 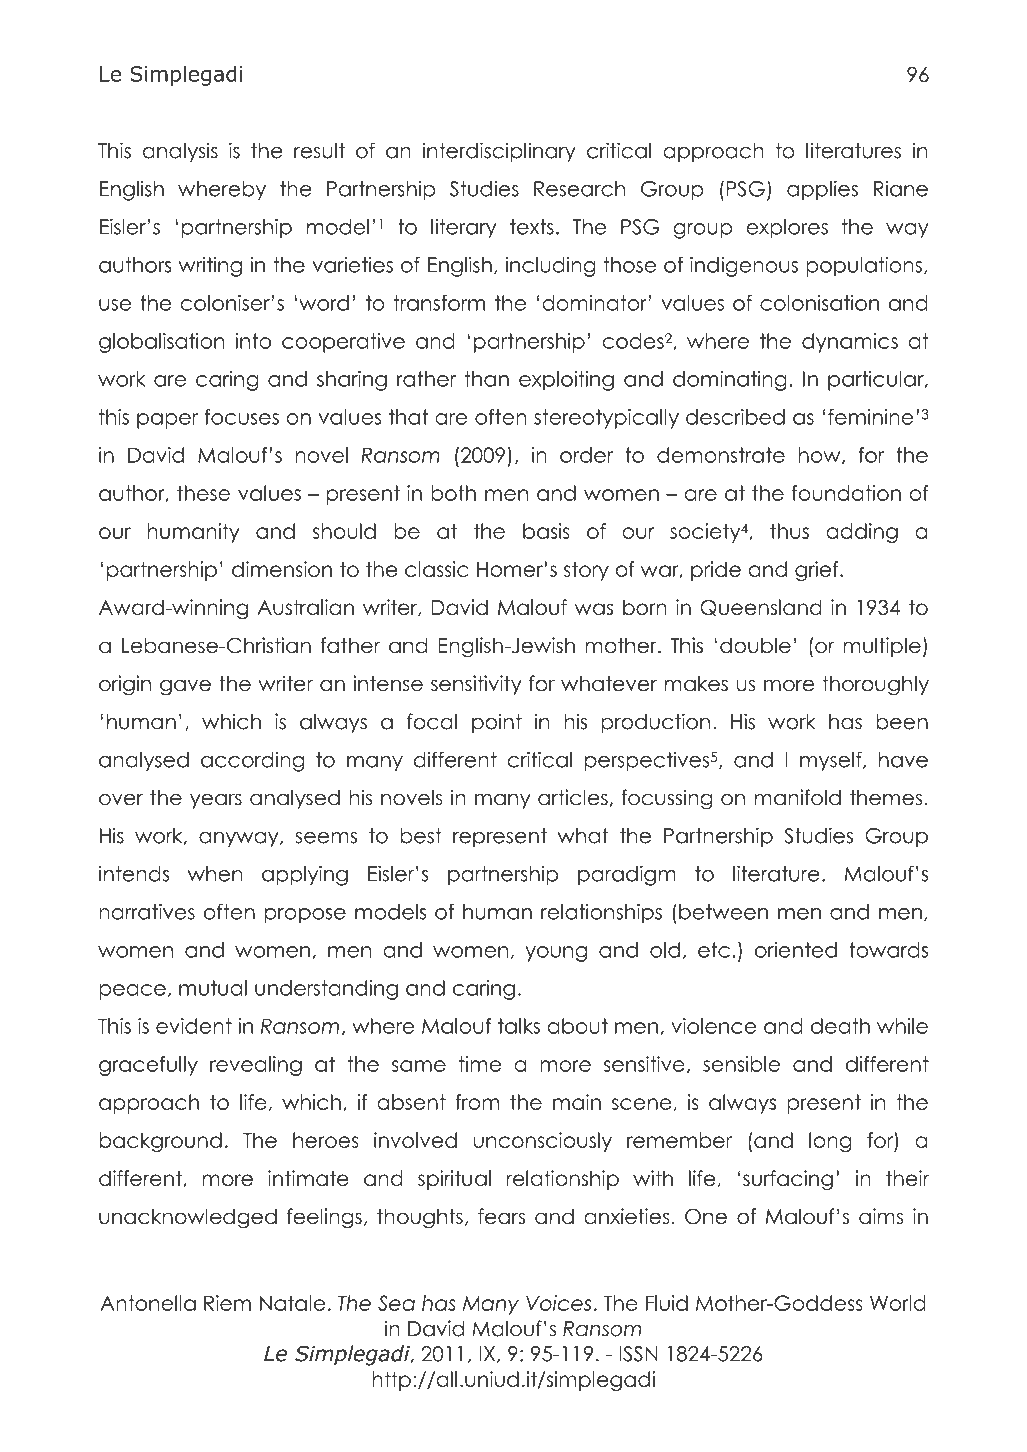 I want to click on World, so click(x=898, y=1303).
